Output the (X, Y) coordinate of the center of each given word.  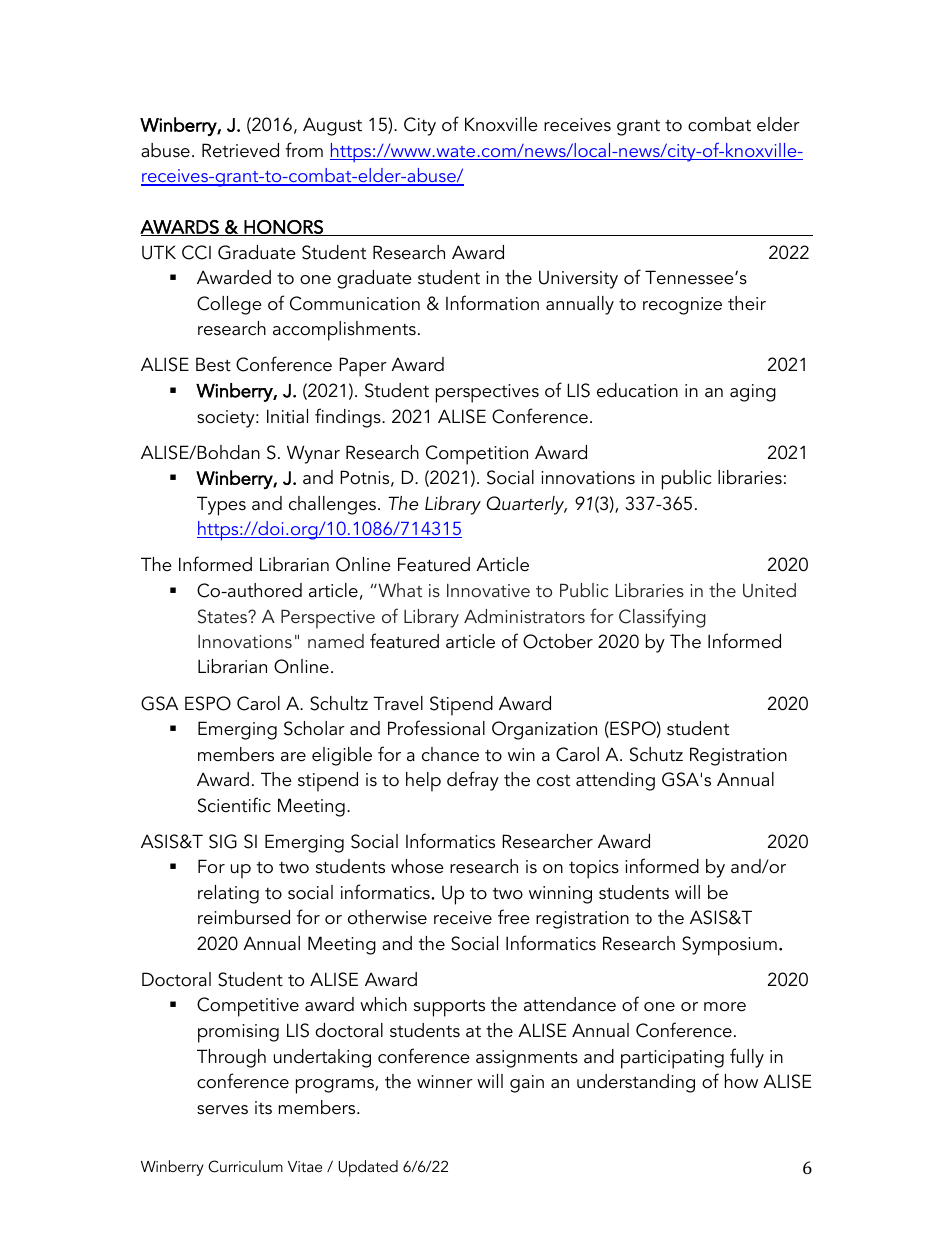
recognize (682, 306)
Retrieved (240, 150)
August (332, 126)
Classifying (662, 618)
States (223, 616)
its (263, 1108)
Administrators (524, 616)
